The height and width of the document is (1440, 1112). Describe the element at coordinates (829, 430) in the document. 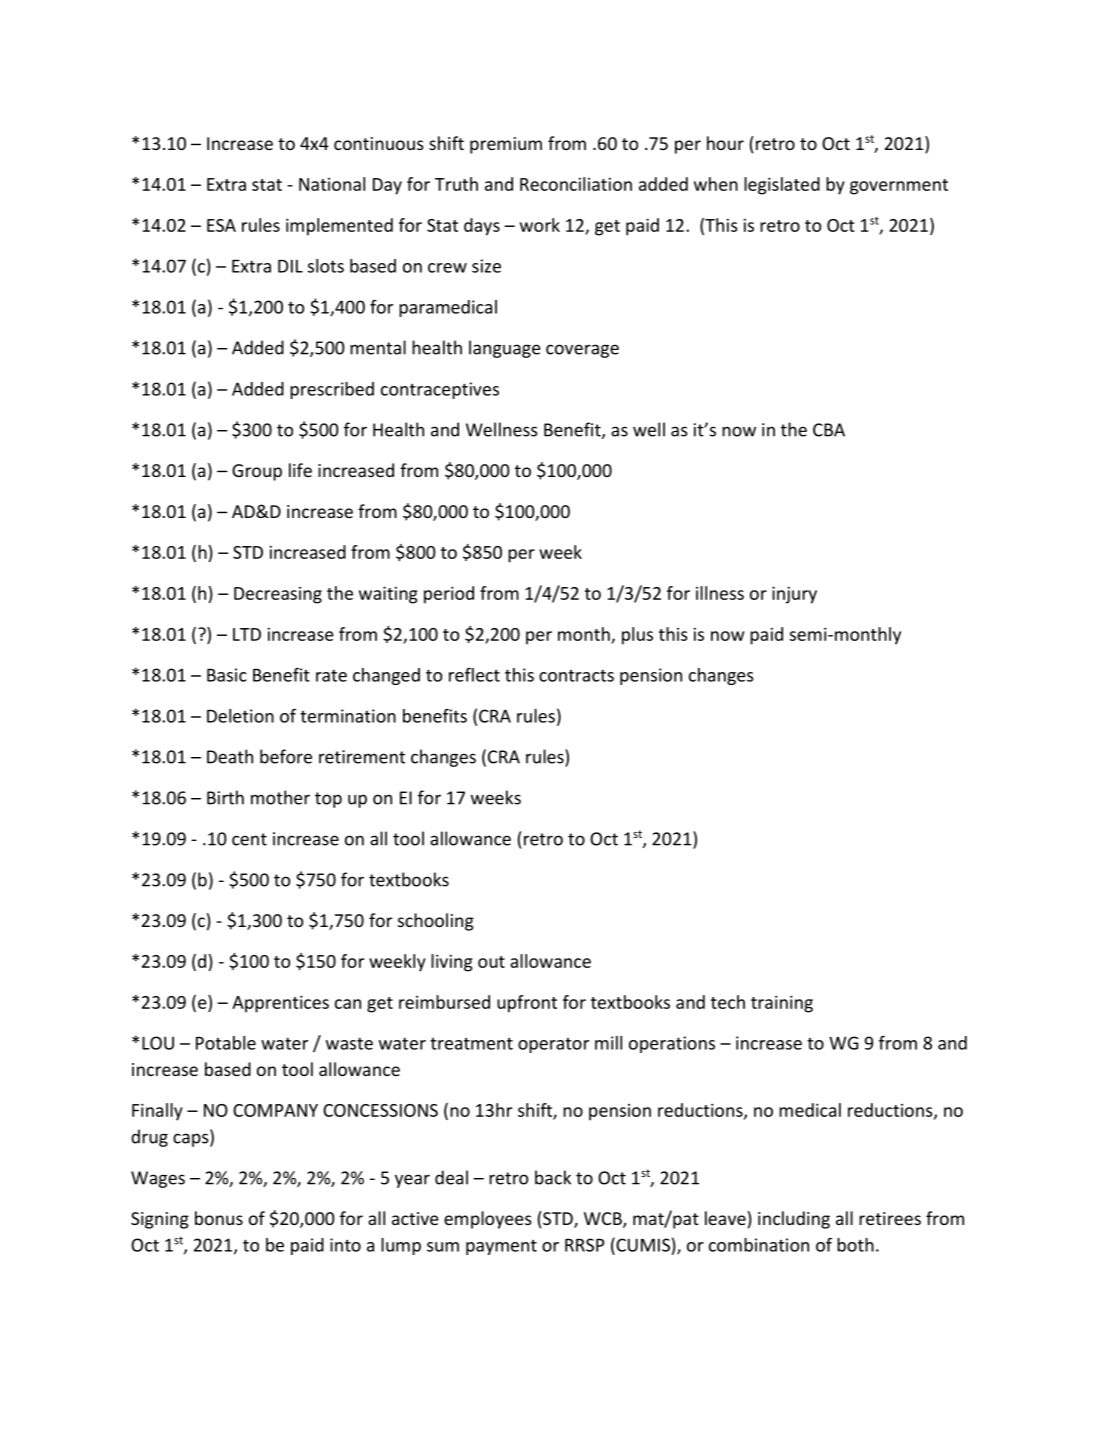

I see `CBA` at that location.
